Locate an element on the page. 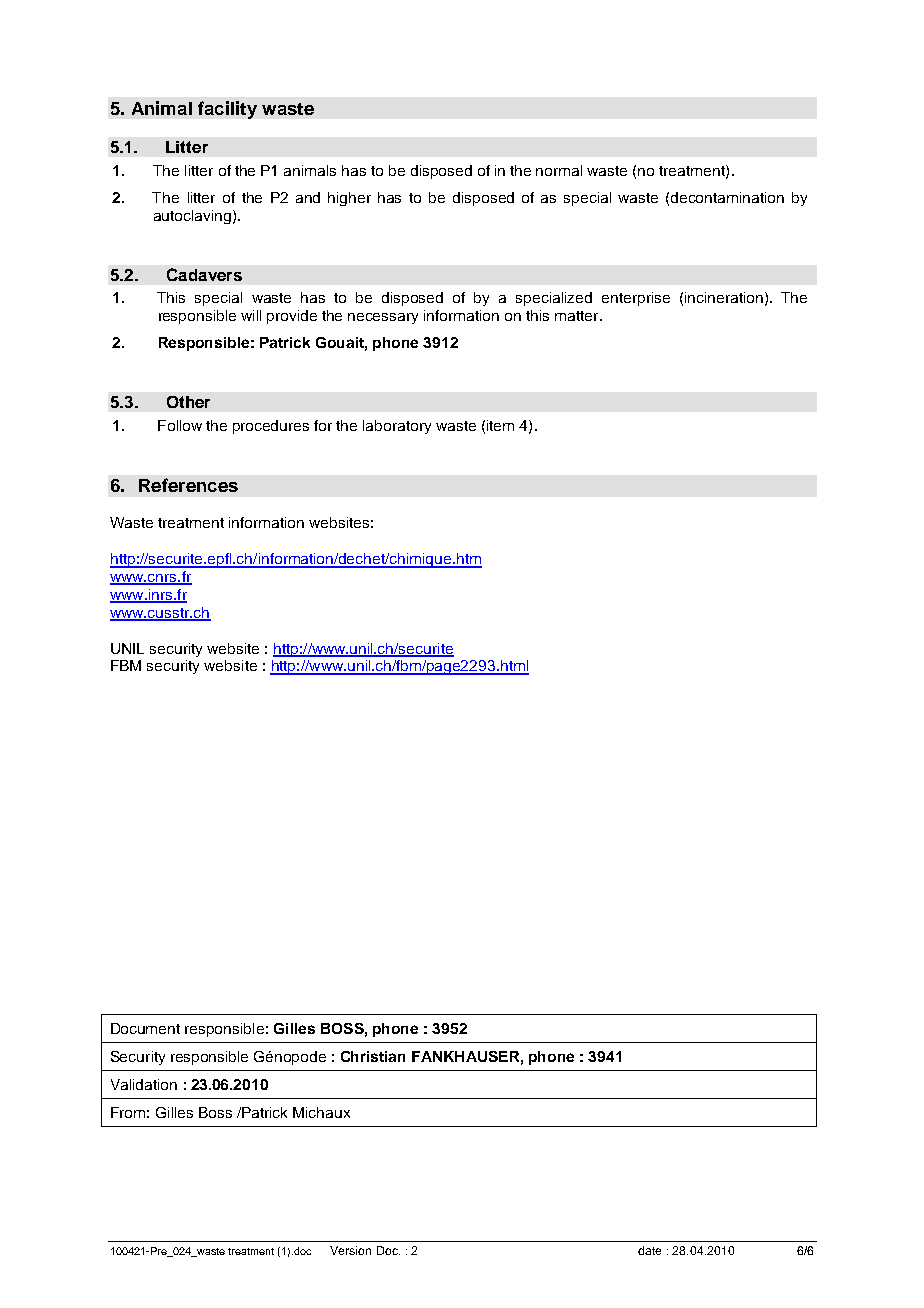  higher is located at coordinates (349, 199).
